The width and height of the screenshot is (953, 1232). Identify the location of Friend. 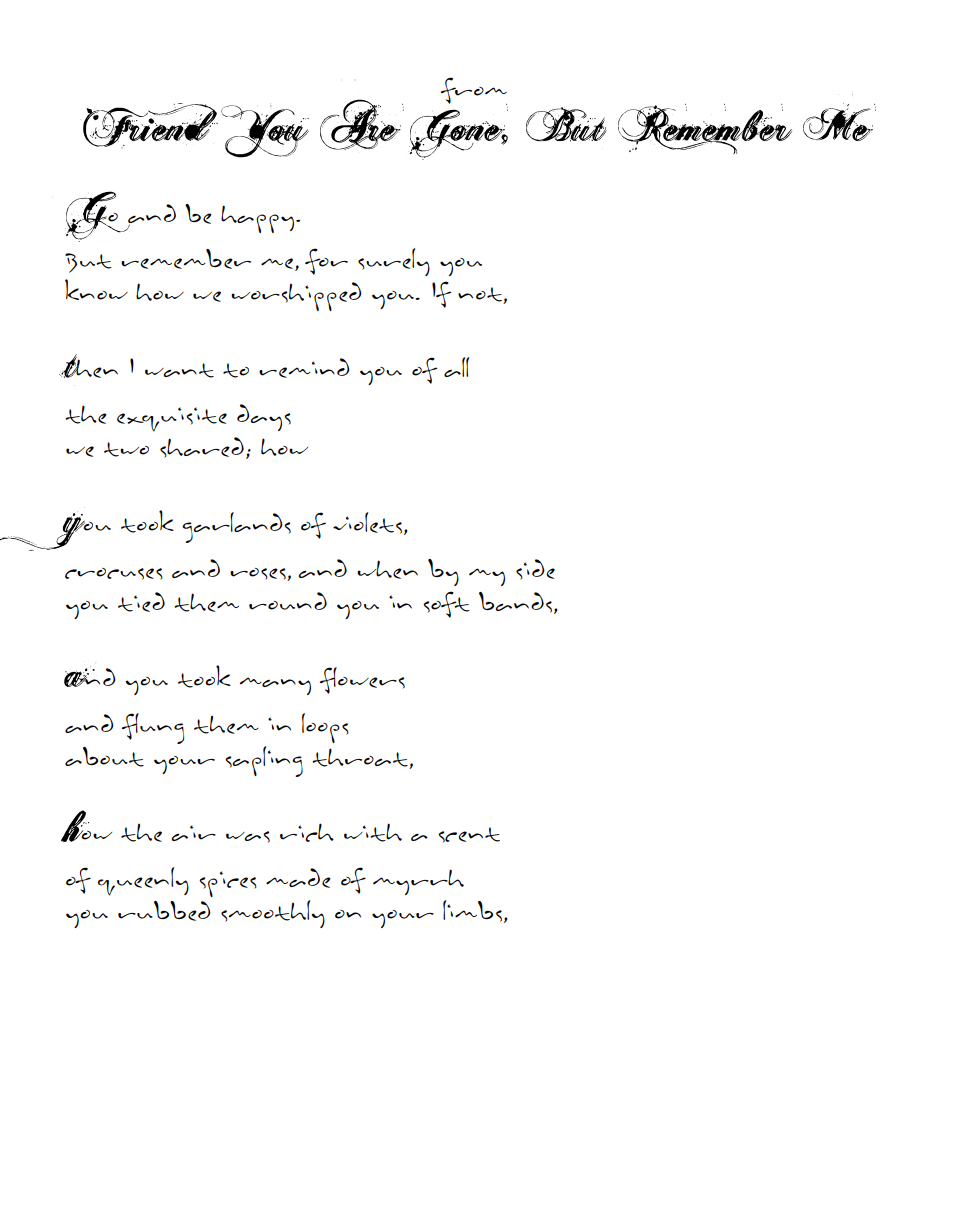
(150, 125).
